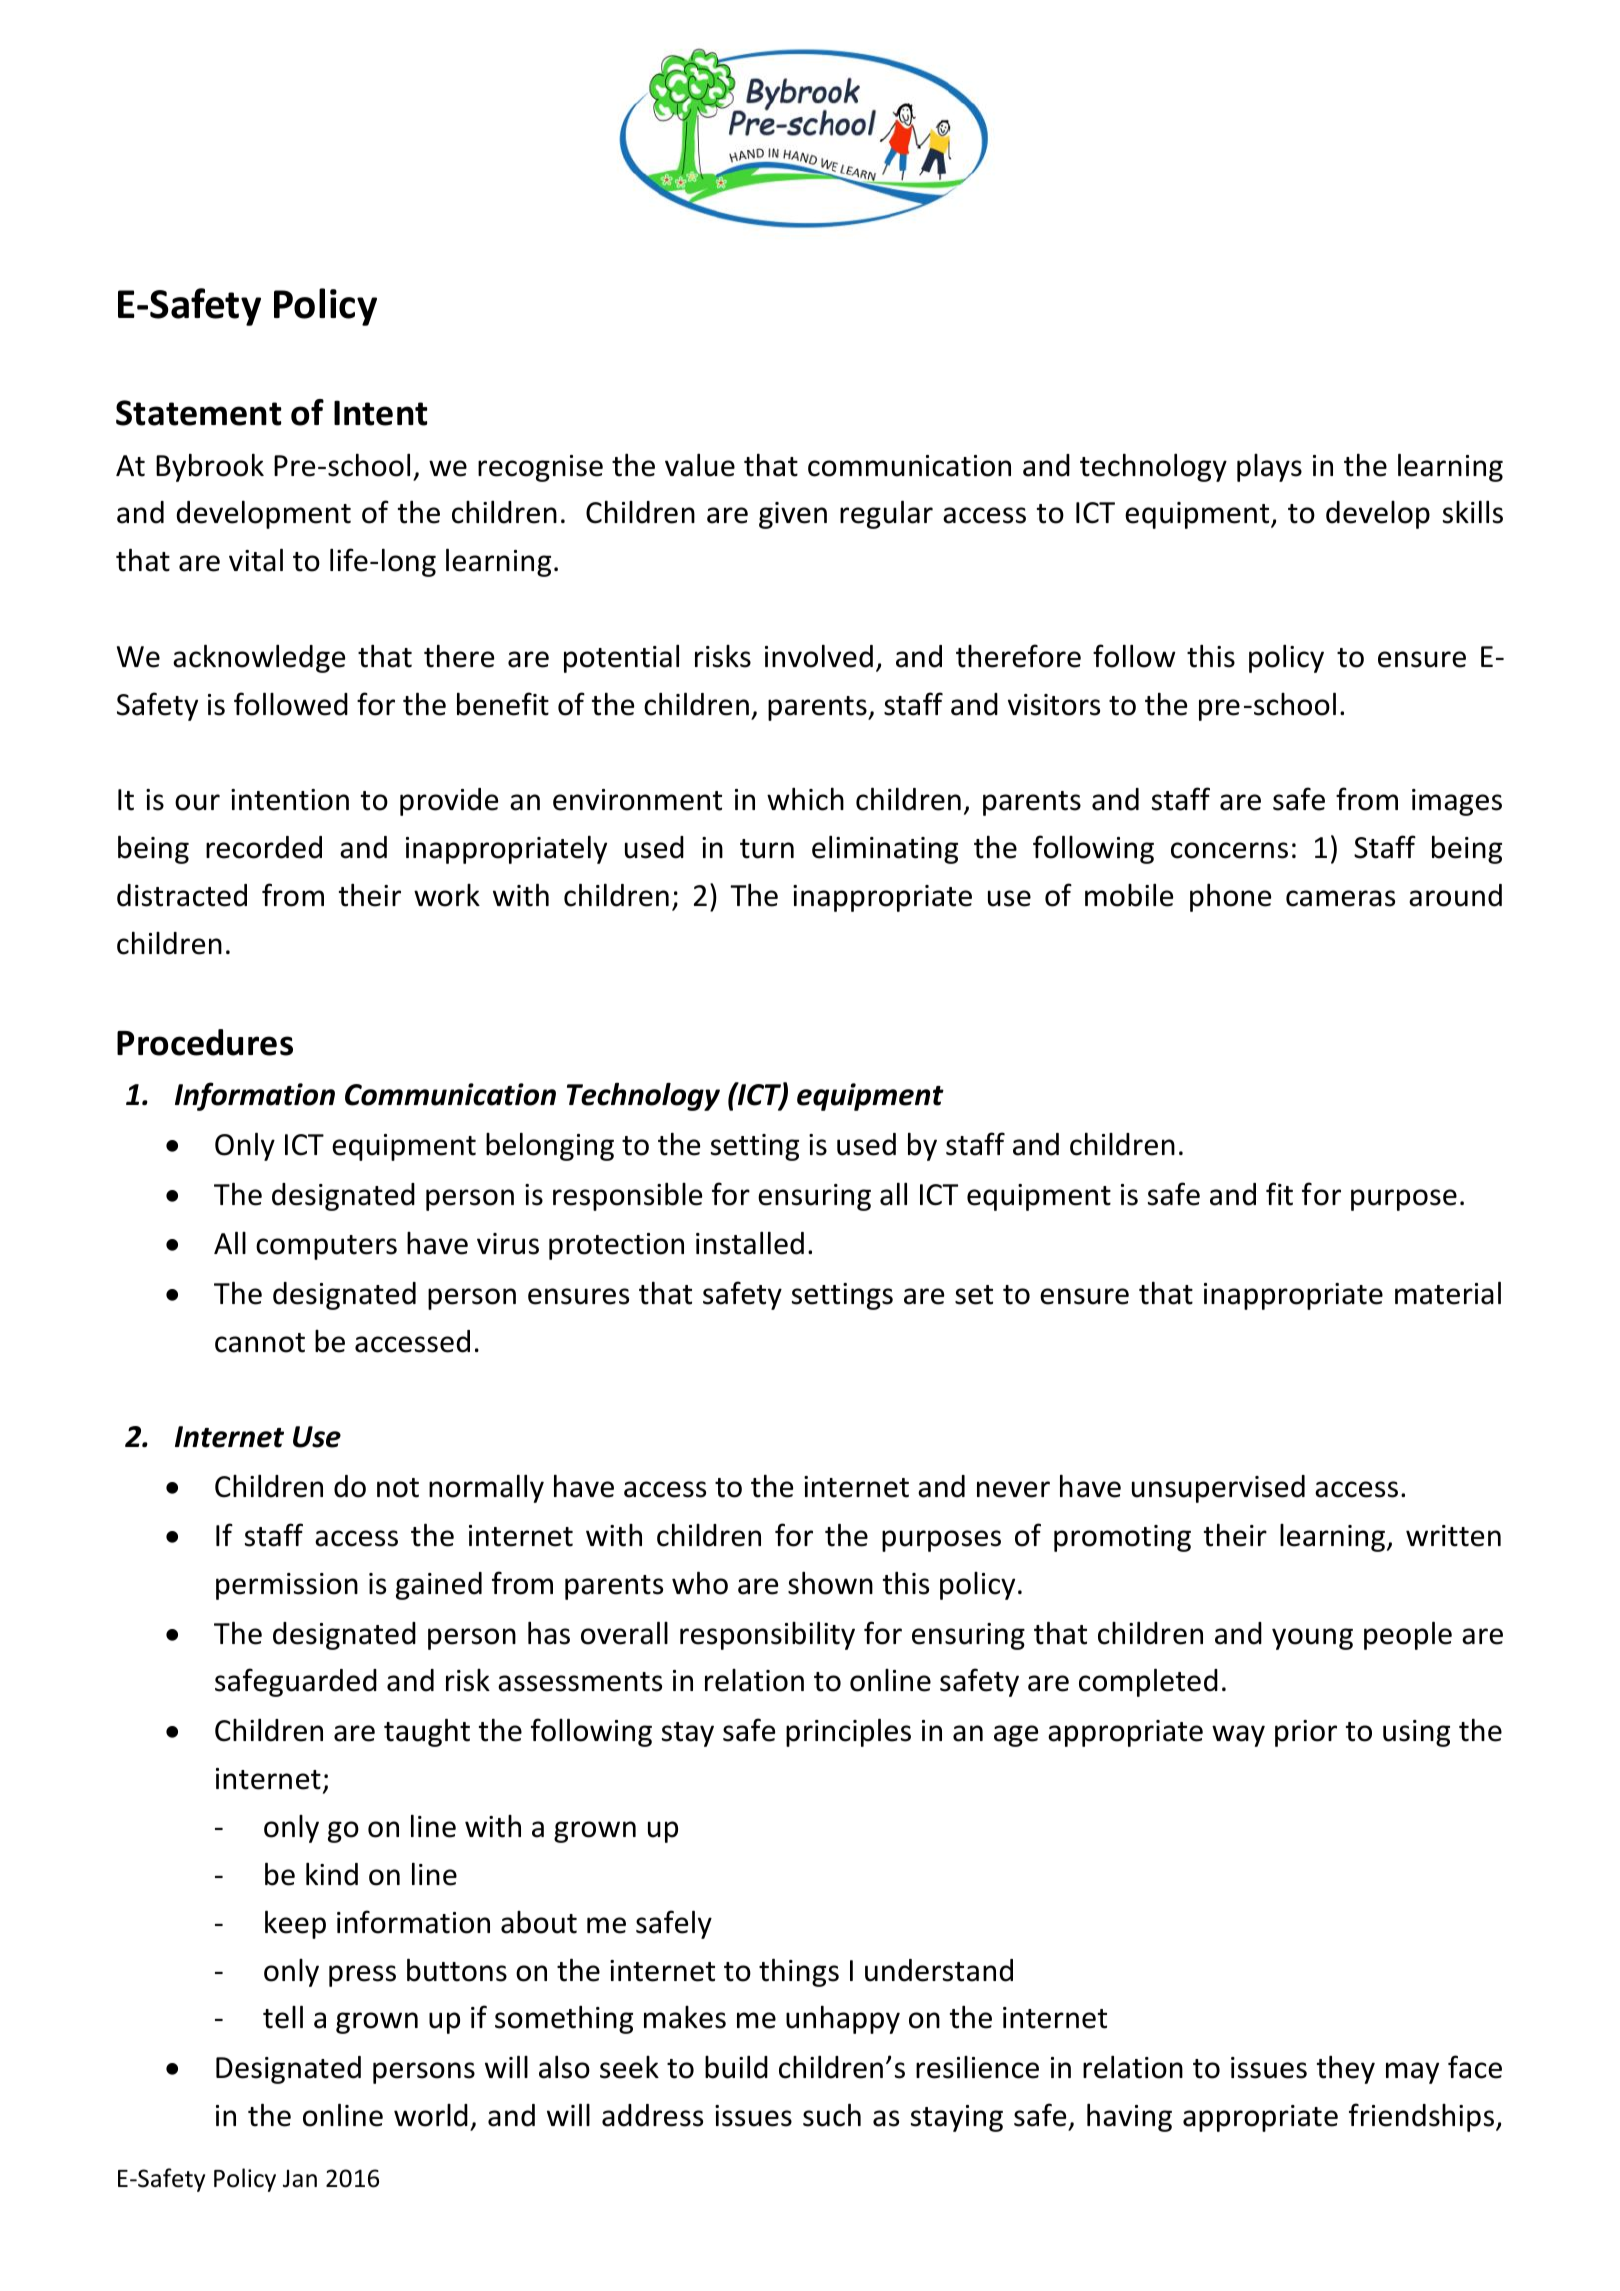 The width and height of the page is (1620, 2291). Describe the element at coordinates (1346, 2069) in the page. I see `they` at that location.
